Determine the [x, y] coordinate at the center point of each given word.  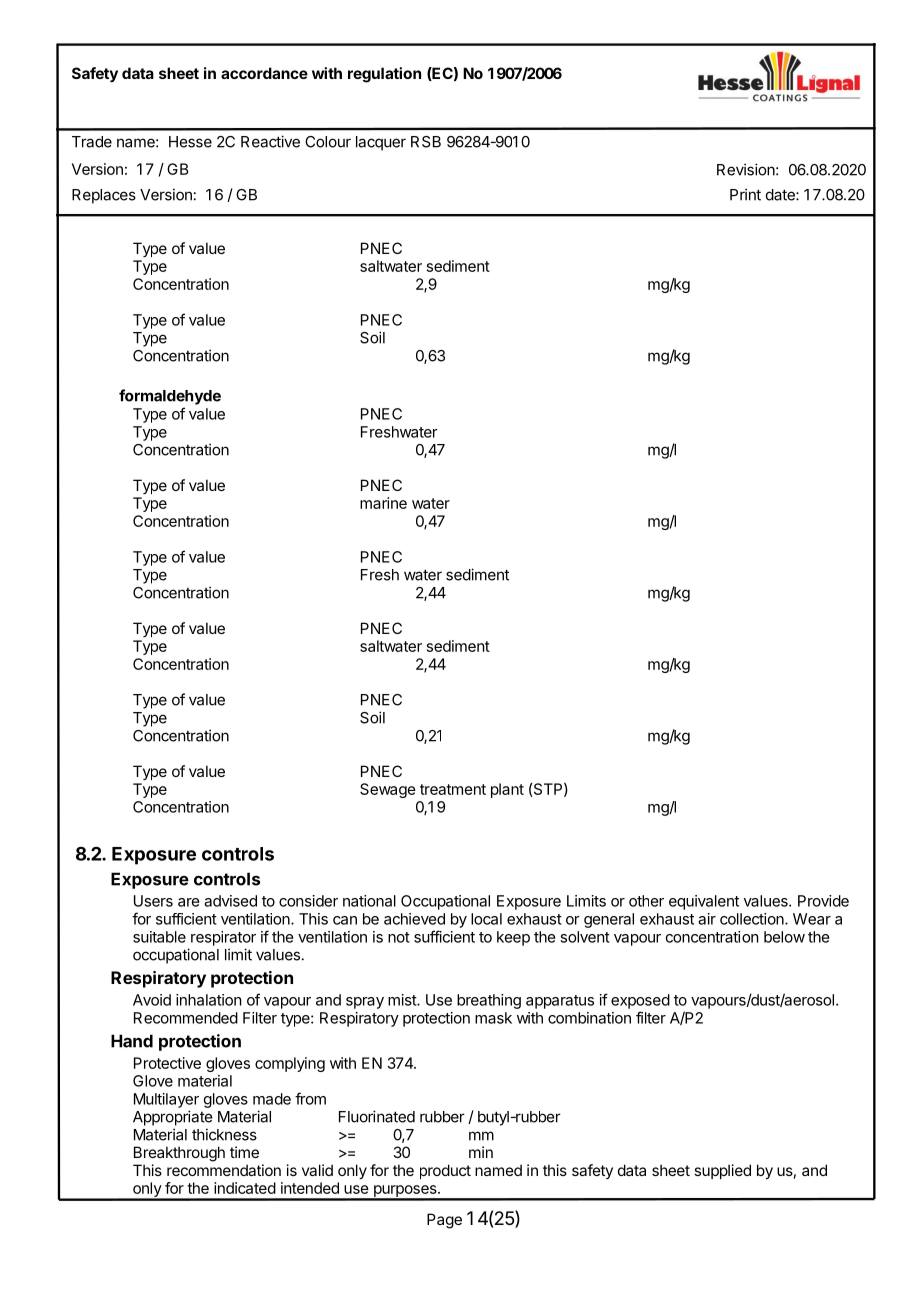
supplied [722, 1171]
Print [745, 194]
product [445, 1171]
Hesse [190, 142]
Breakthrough [179, 1154]
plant [507, 790]
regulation [384, 75]
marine [383, 503]
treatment [453, 789]
